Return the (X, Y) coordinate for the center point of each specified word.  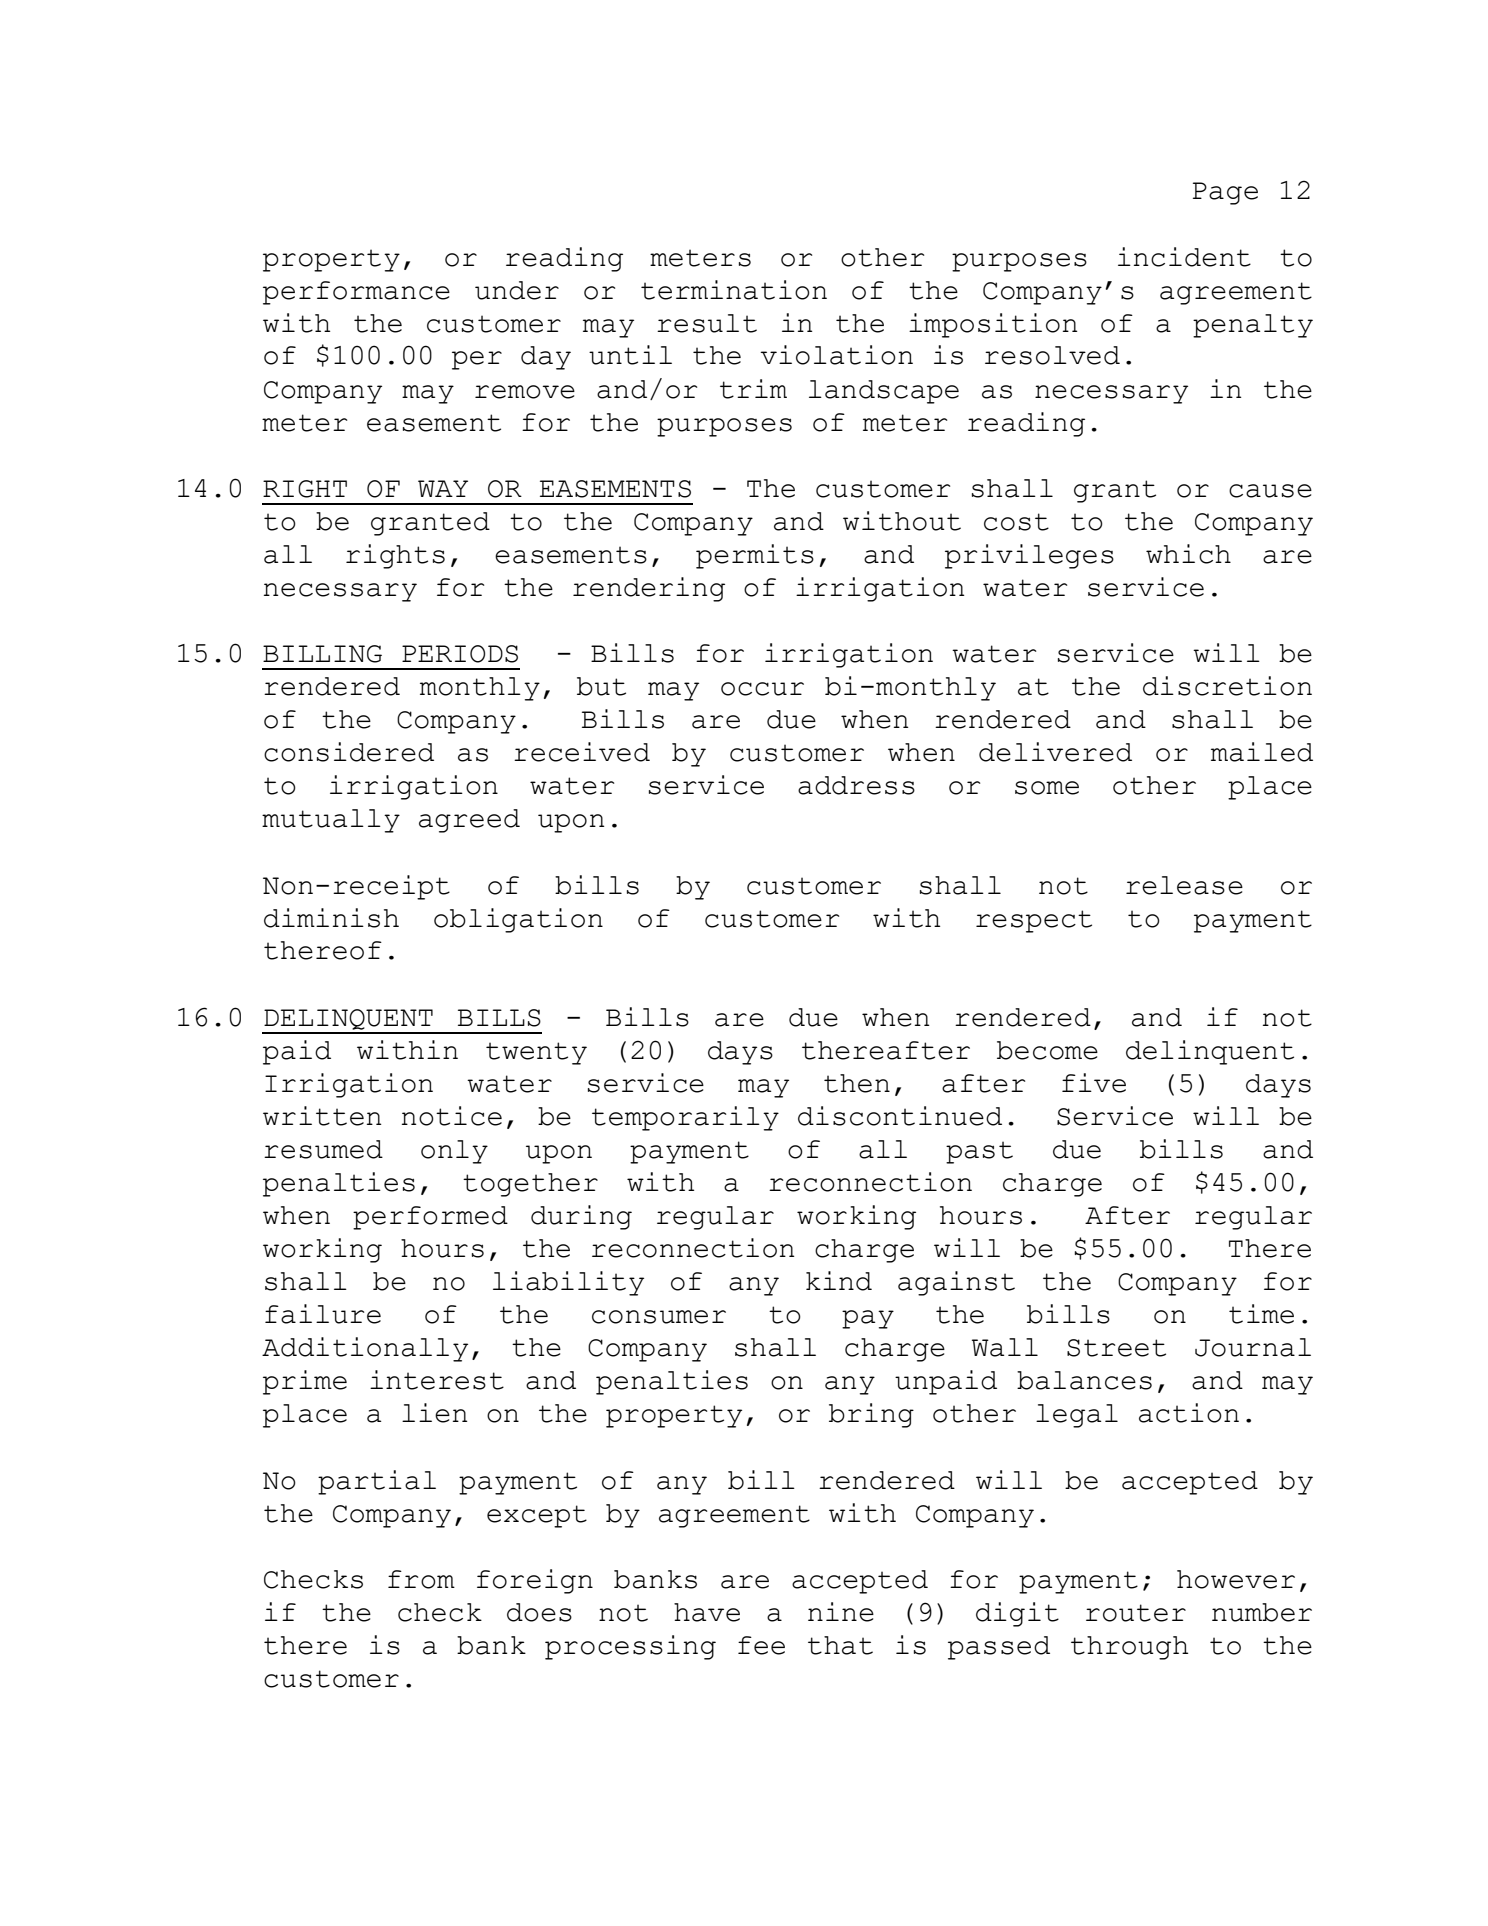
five (1094, 1083)
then (857, 1083)
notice (452, 1116)
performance (356, 293)
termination (734, 290)
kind (839, 1281)
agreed (469, 821)
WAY (443, 488)
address (856, 785)
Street (1116, 1348)
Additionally (365, 1349)
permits (755, 556)
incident (1184, 257)
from (421, 1579)
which (1188, 554)
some (1047, 788)
